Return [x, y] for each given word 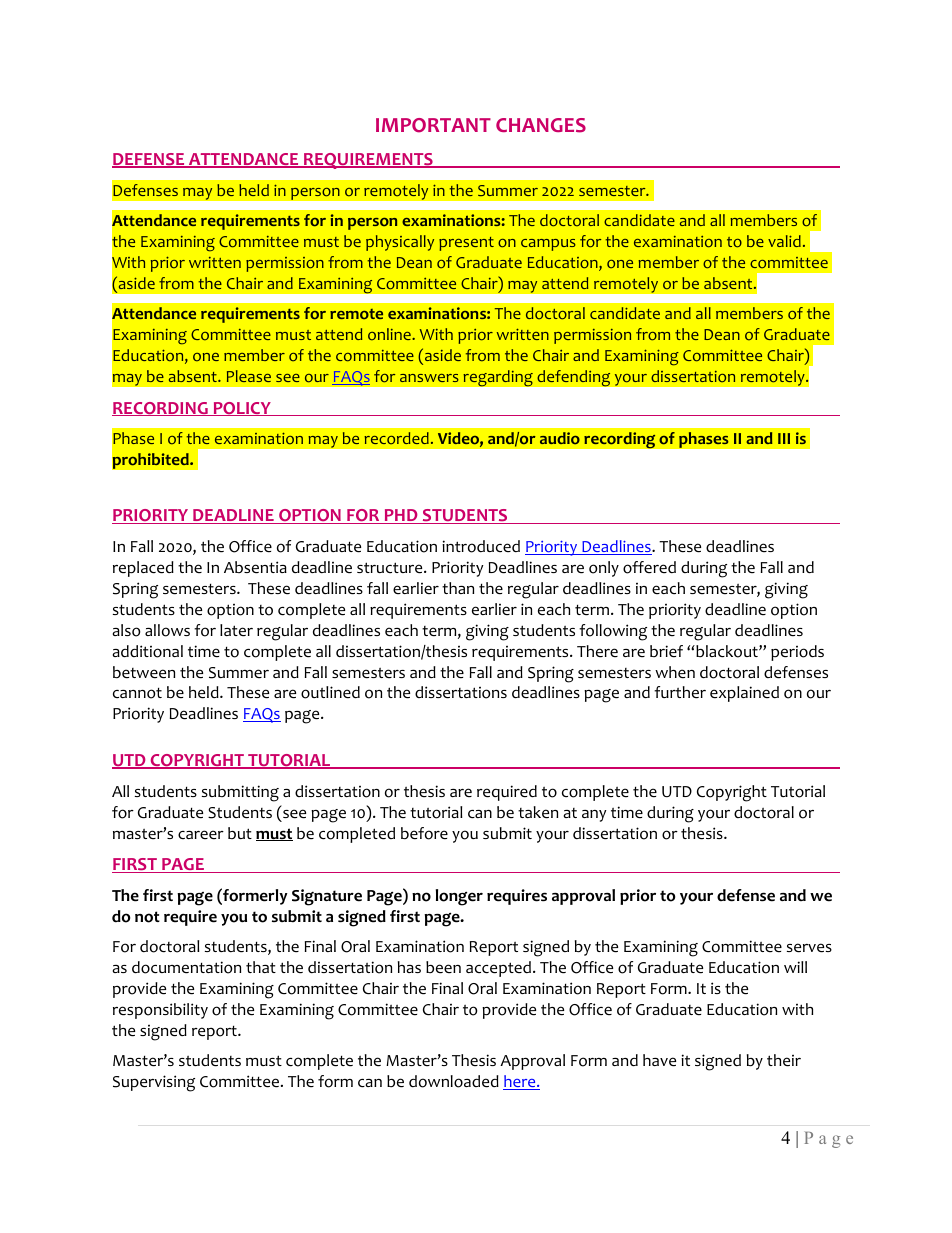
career [201, 835]
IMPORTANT [433, 125]
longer [459, 897]
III [784, 438]
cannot [137, 693]
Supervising [154, 1083]
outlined [330, 692]
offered [649, 567]
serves [809, 948]
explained [744, 694]
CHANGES [541, 125]
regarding [498, 378]
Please [249, 376]
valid [784, 241]
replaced [143, 569]
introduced [481, 546]
